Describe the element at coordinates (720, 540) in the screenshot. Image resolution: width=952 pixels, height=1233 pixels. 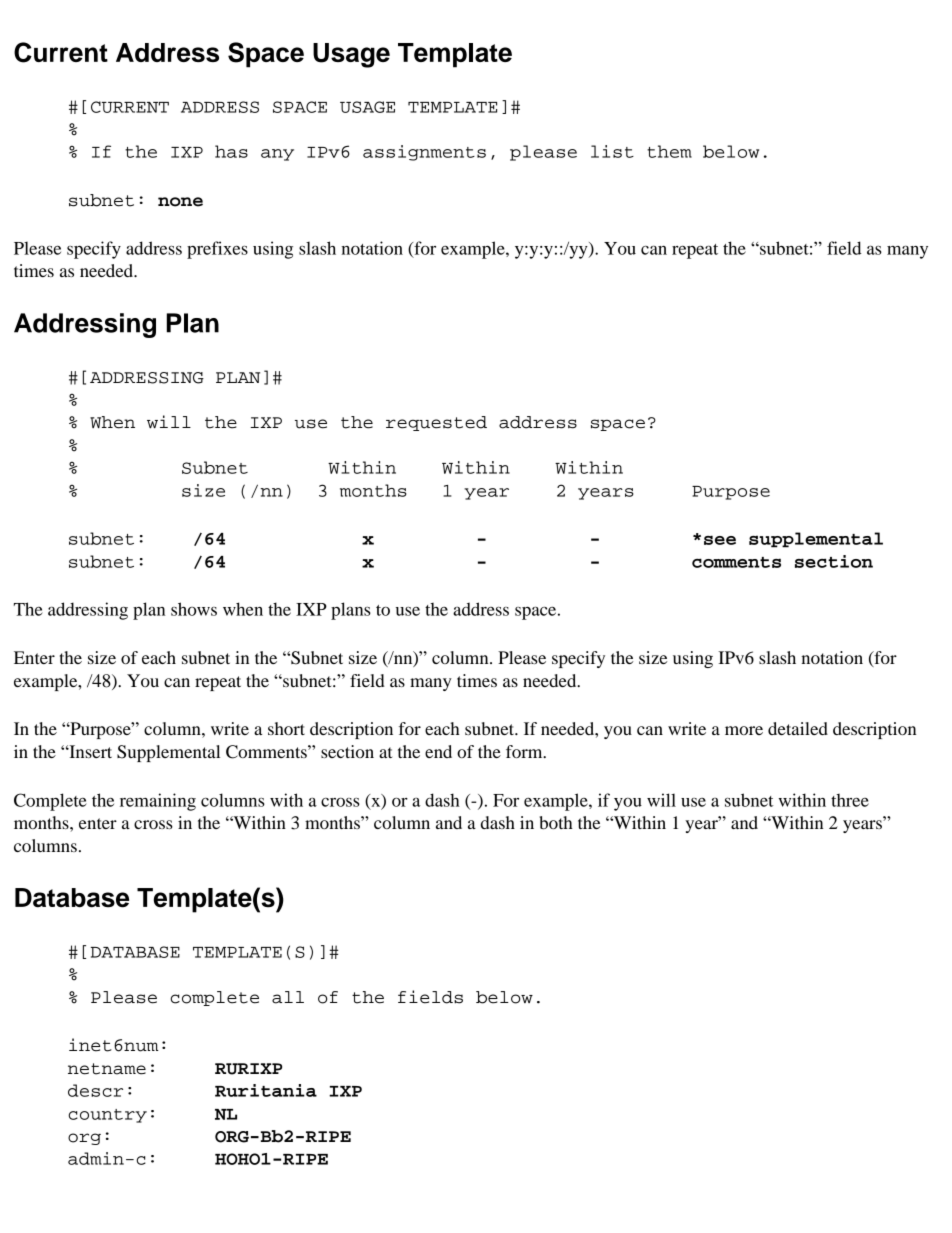
I see `see` at that location.
